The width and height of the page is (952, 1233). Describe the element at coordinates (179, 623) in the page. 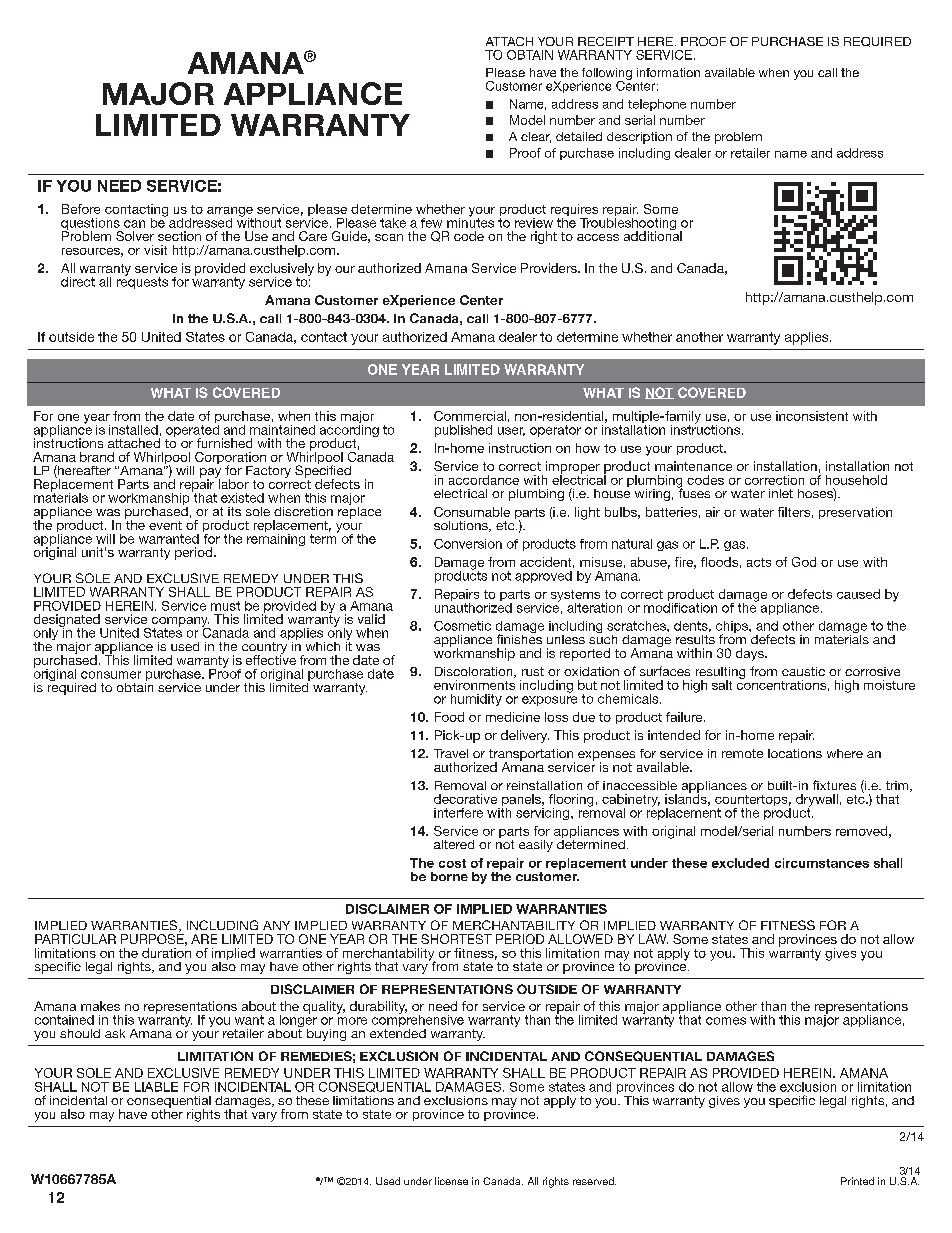

I see `company` at that location.
